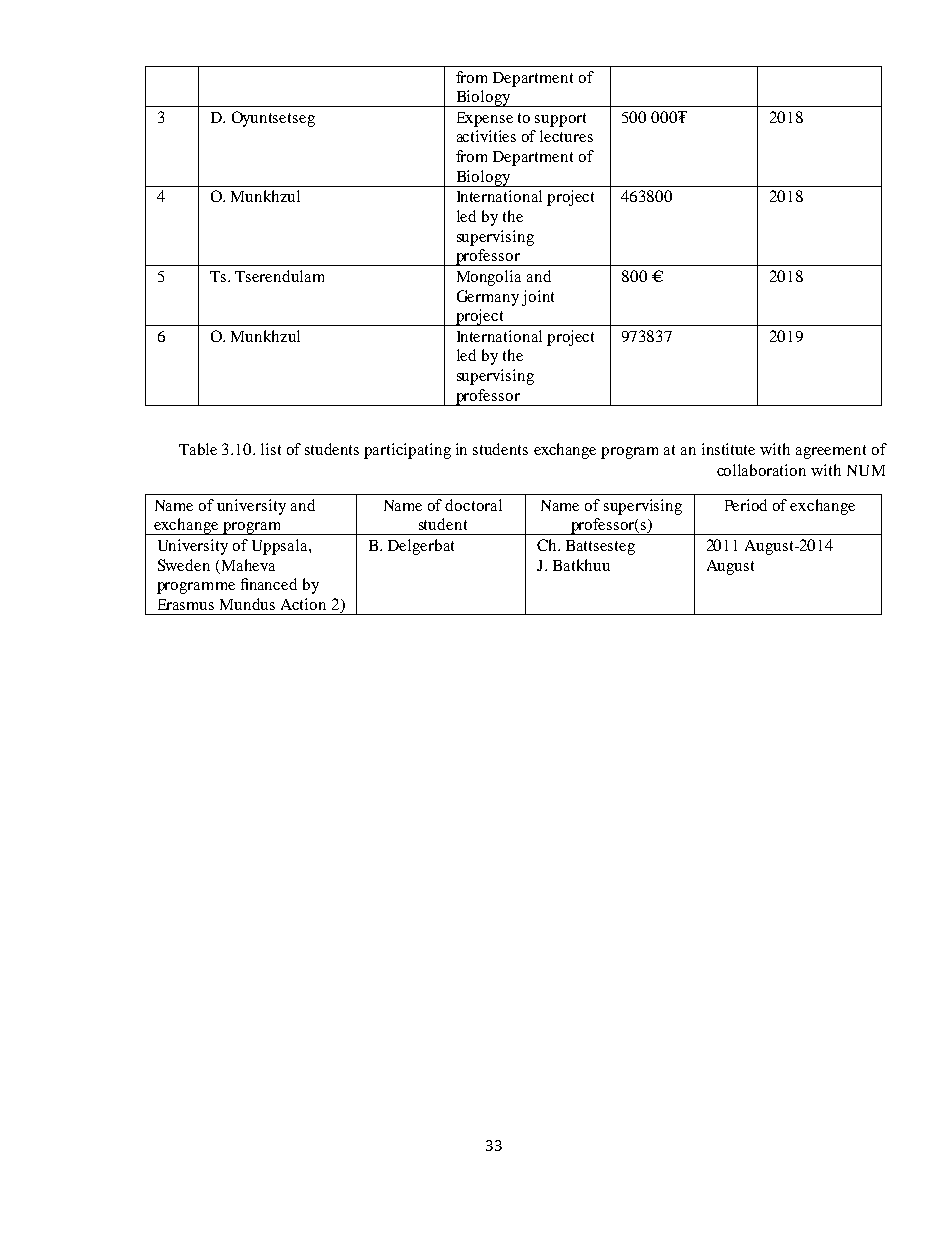 Image resolution: width=952 pixels, height=1233 pixels. I want to click on Period, so click(746, 505).
